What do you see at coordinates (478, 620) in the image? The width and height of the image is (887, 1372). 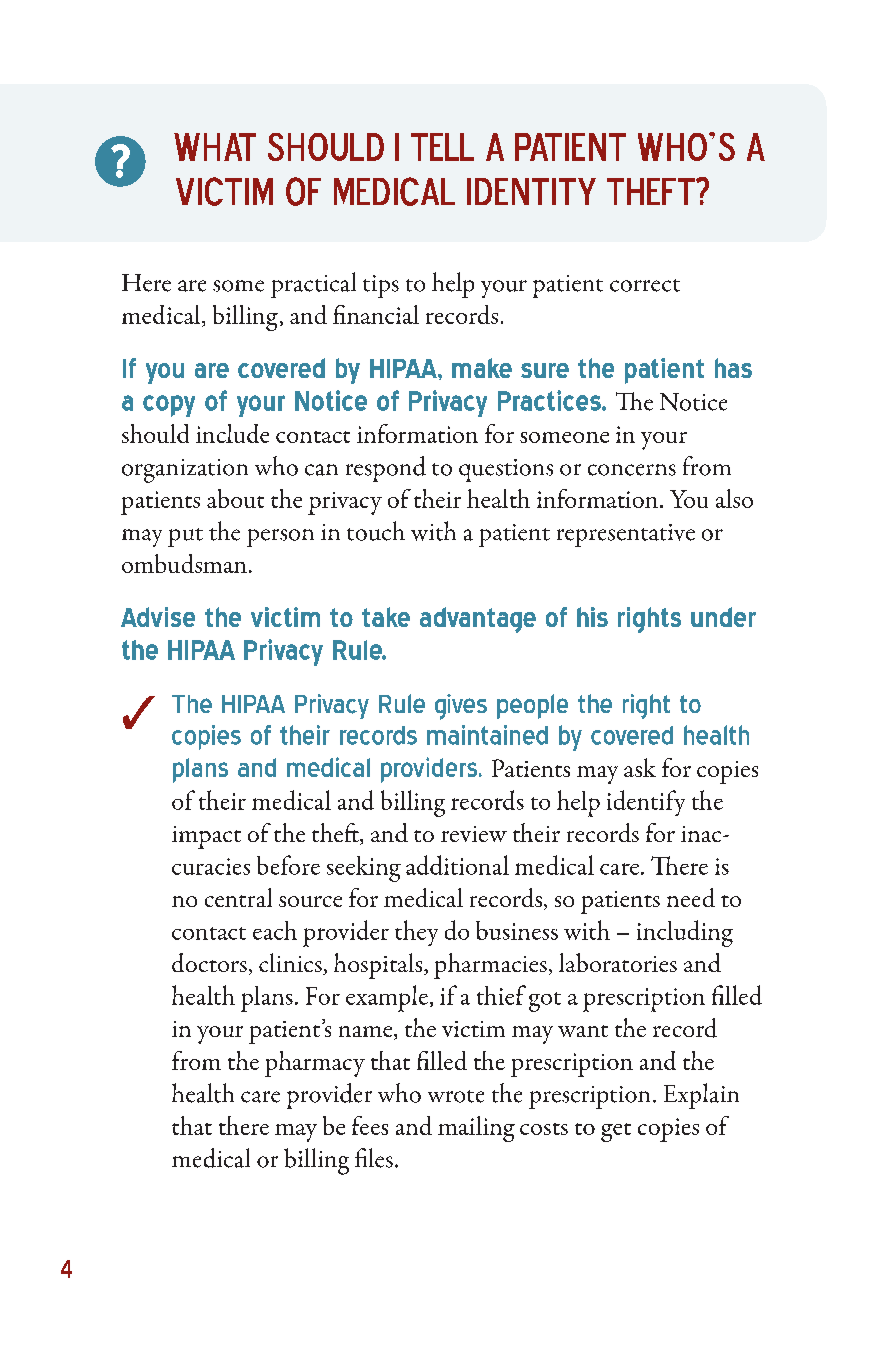 I see `advantage` at bounding box center [478, 620].
